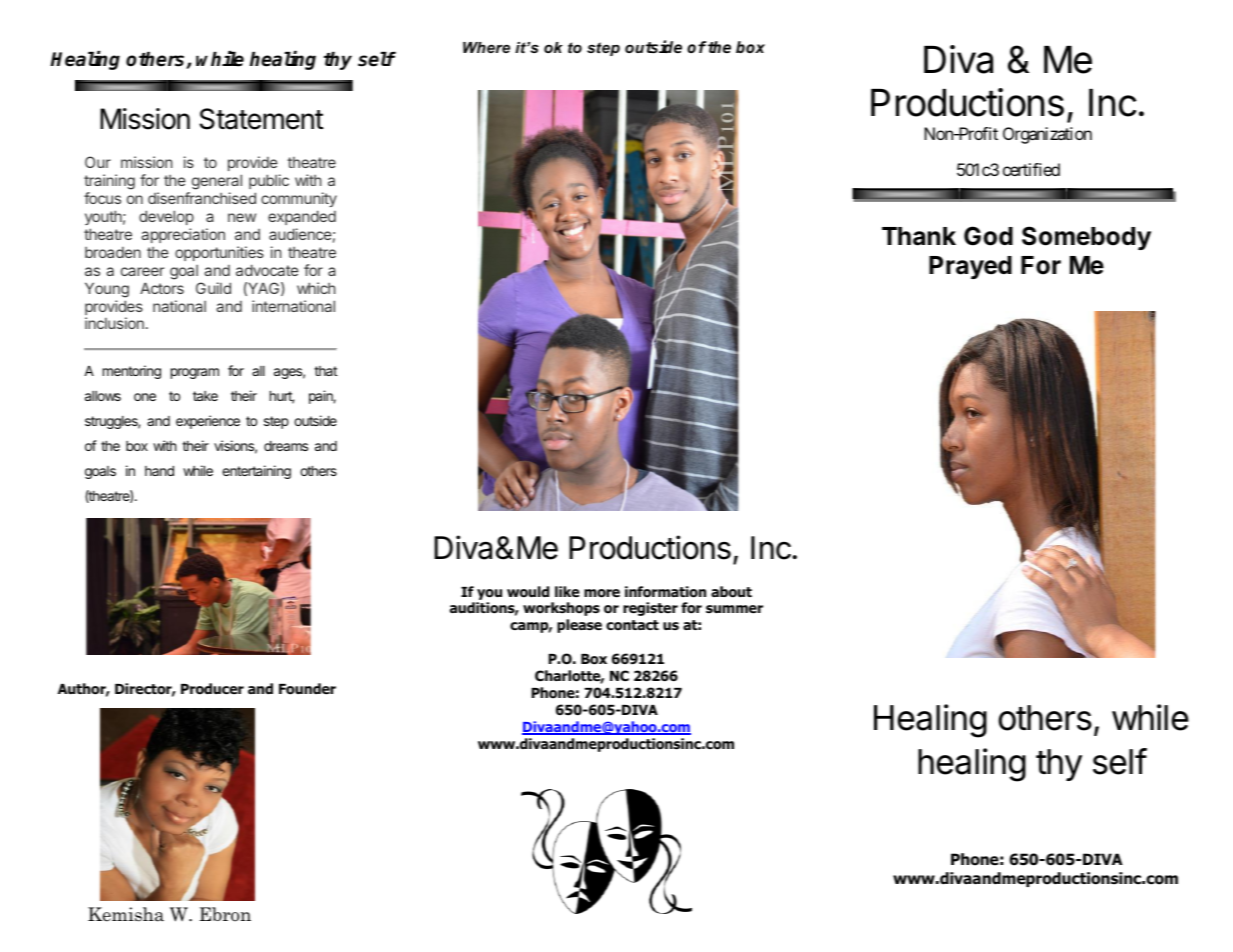  What do you see at coordinates (731, 592) in the document?
I see `about` at bounding box center [731, 592].
